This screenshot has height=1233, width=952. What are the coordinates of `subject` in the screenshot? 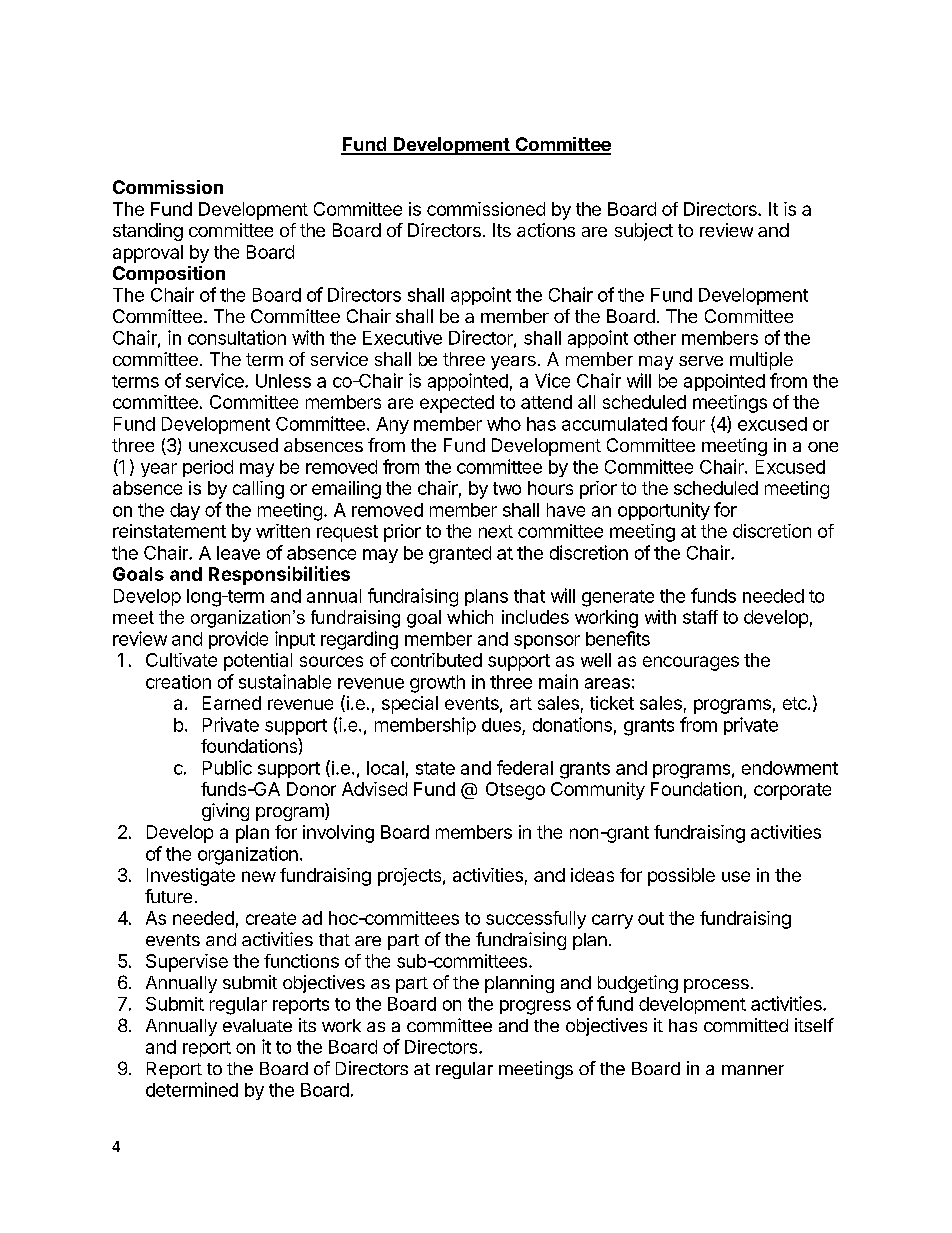 It's located at (644, 232).
